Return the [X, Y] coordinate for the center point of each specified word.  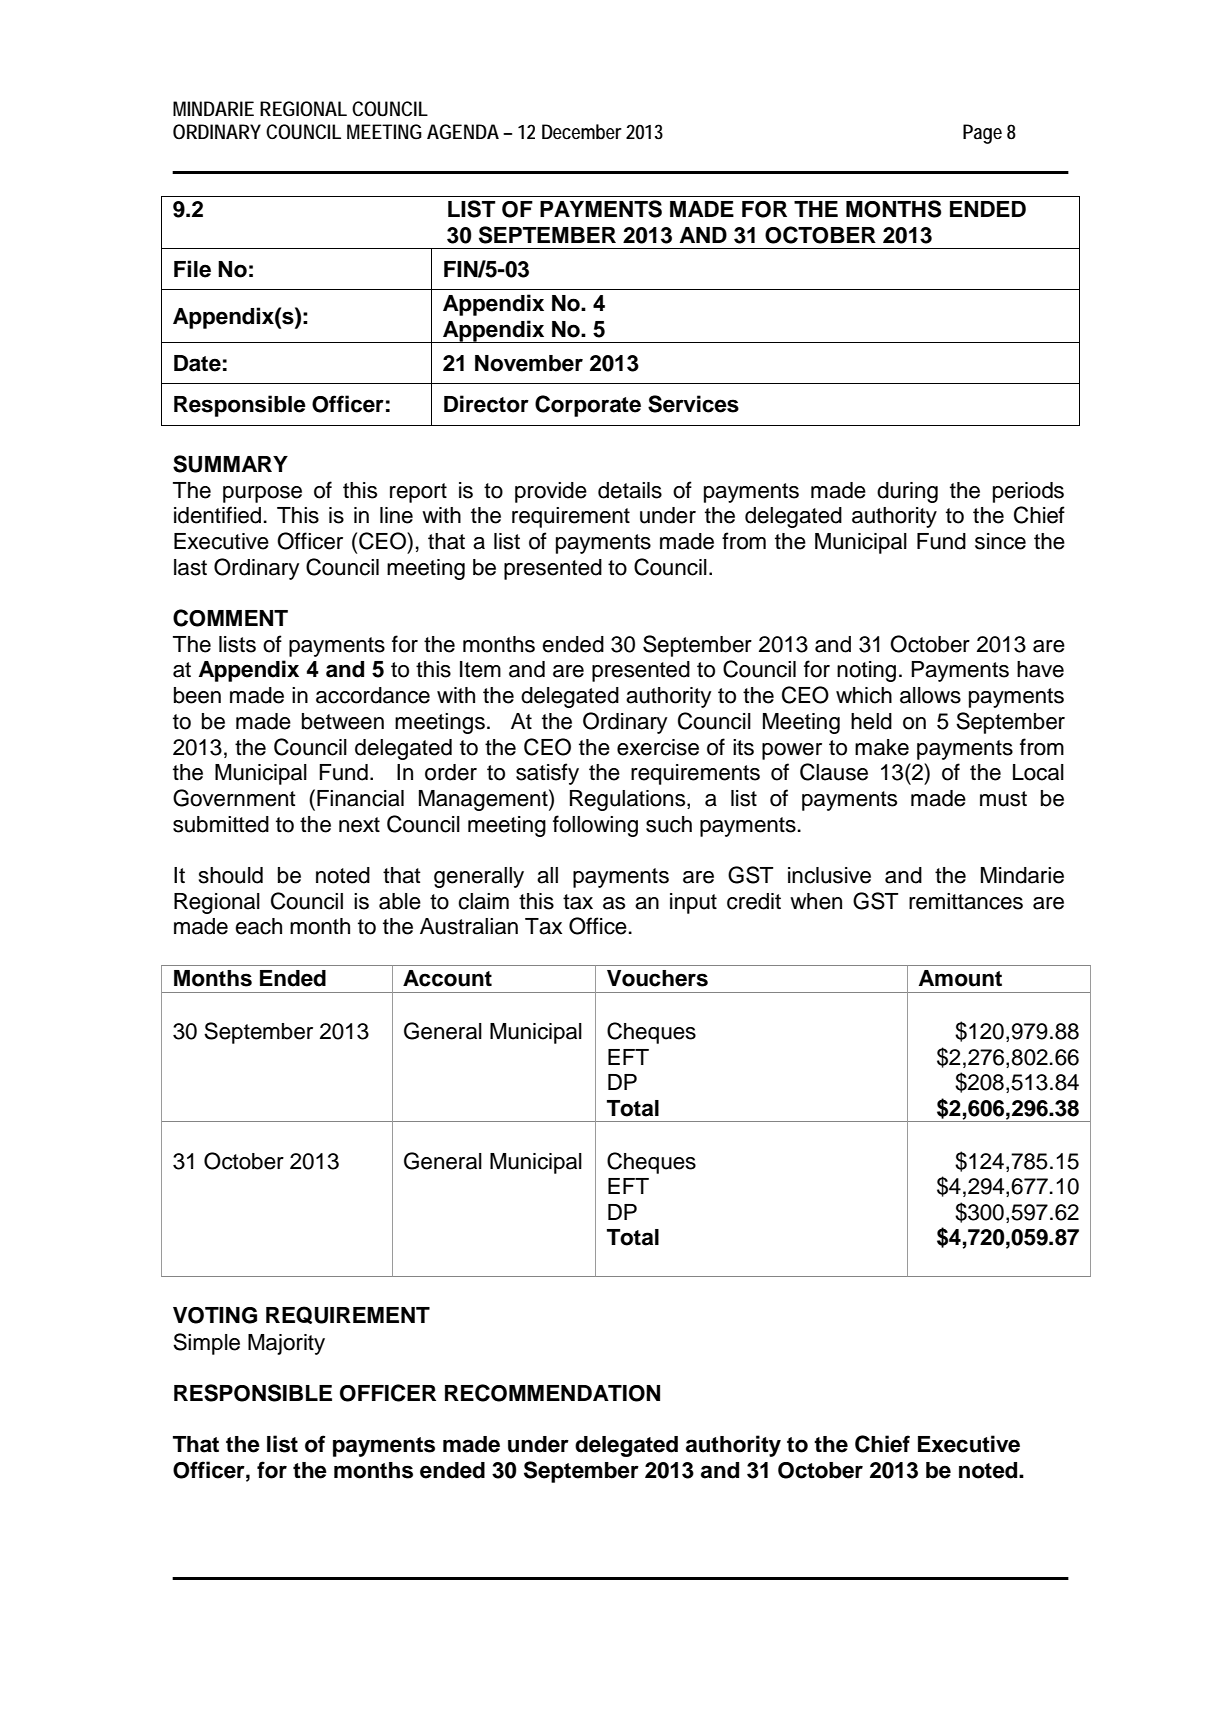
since [1000, 541]
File [192, 269]
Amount [960, 978]
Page [982, 134]
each [258, 926]
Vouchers [657, 978]
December [582, 132]
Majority [286, 1344]
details [630, 490]
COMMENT [230, 618]
